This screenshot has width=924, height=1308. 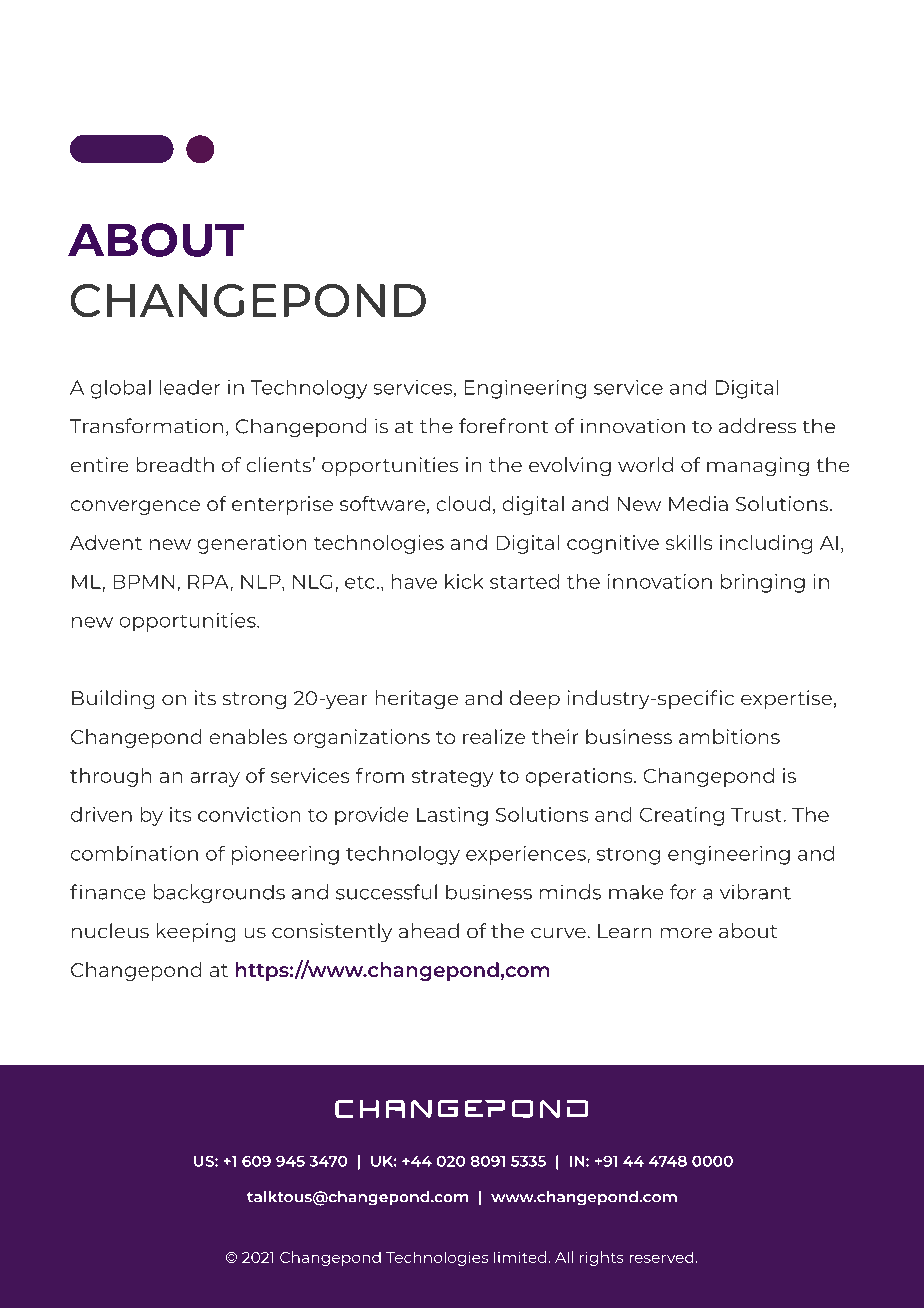 What do you see at coordinates (686, 933) in the screenshot?
I see `more` at bounding box center [686, 933].
